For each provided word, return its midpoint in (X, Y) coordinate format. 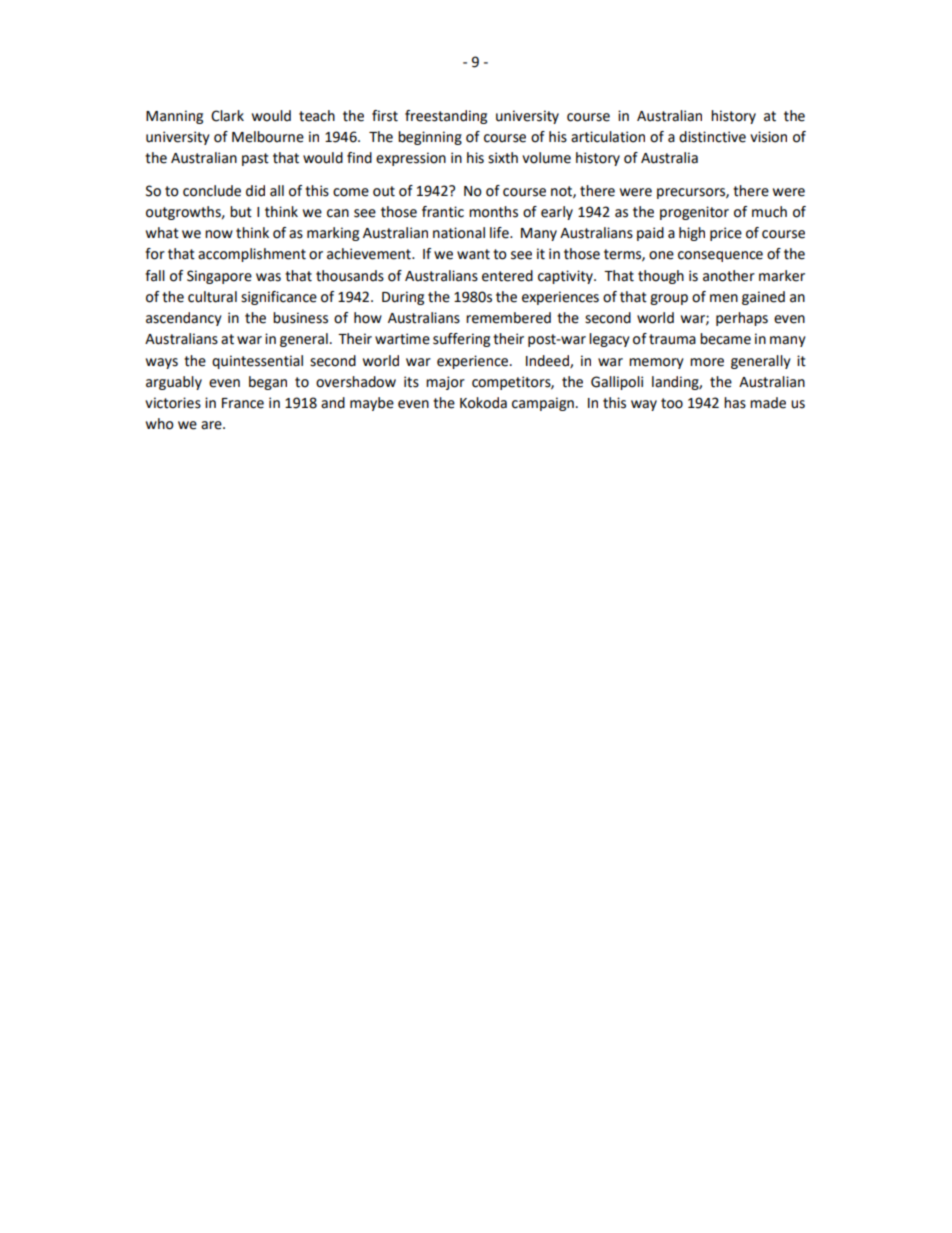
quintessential (257, 362)
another (729, 276)
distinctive (712, 137)
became (725, 339)
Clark (227, 116)
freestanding (446, 117)
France (243, 403)
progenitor (694, 213)
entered (507, 276)
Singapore (219, 277)
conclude (212, 191)
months (493, 212)
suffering (461, 340)
